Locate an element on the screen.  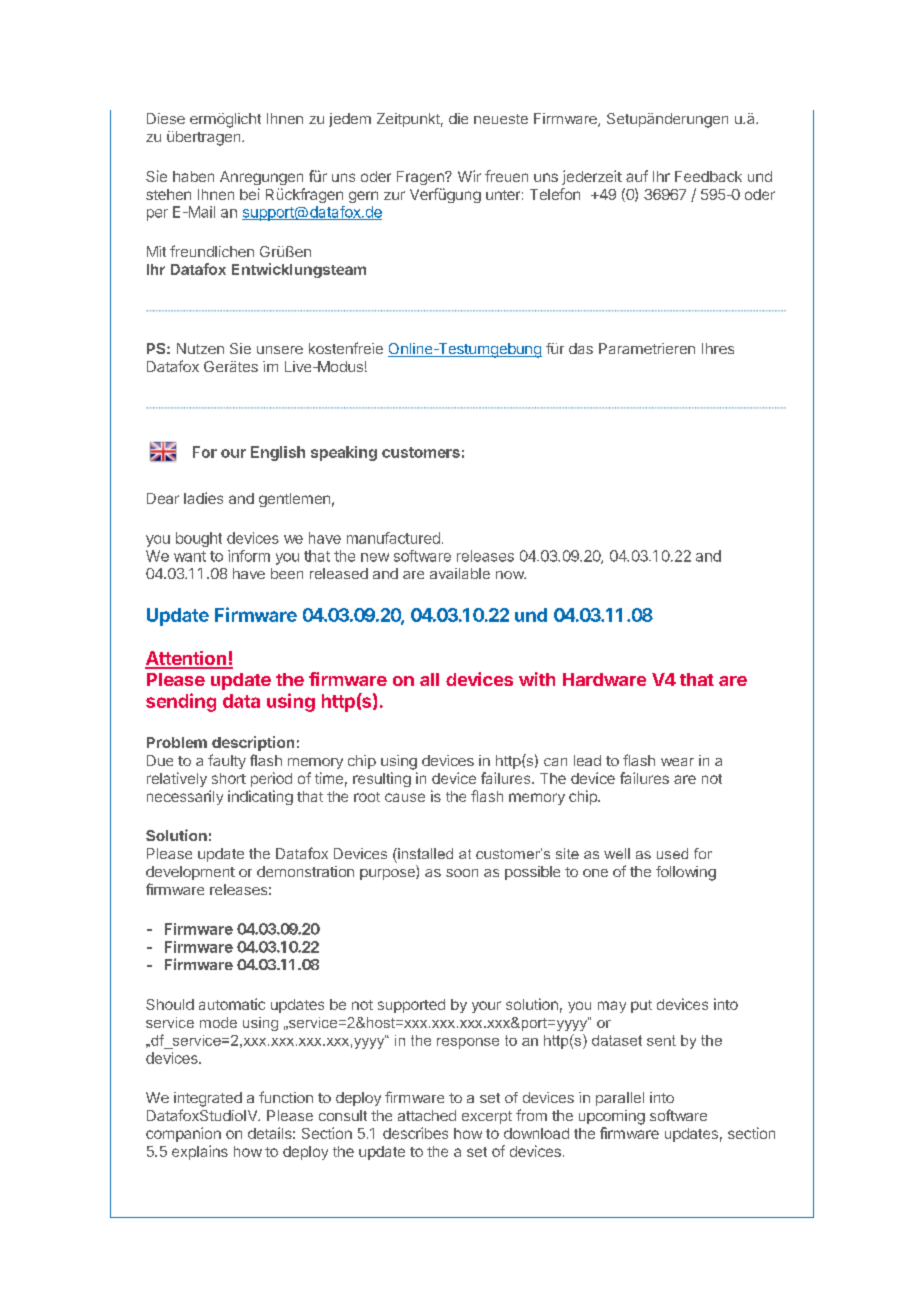
das is located at coordinates (581, 348).
